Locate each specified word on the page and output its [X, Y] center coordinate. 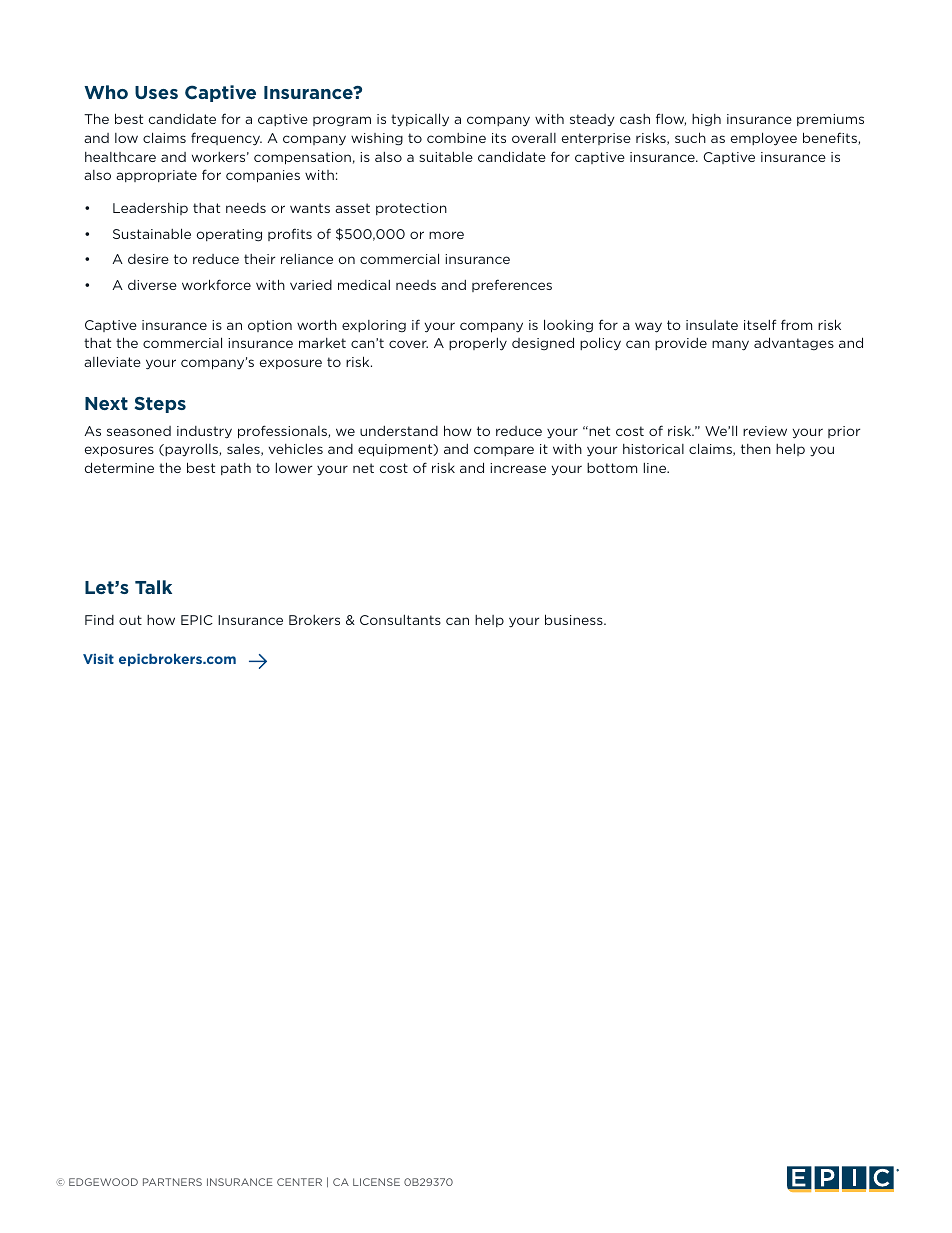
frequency [226, 139]
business [575, 619]
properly [478, 344]
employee [764, 139]
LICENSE [376, 1182]
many [730, 345]
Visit [98, 659]
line [656, 468]
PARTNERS [172, 1182]
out [130, 620]
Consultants [400, 620]
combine [456, 138]
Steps [160, 405]
